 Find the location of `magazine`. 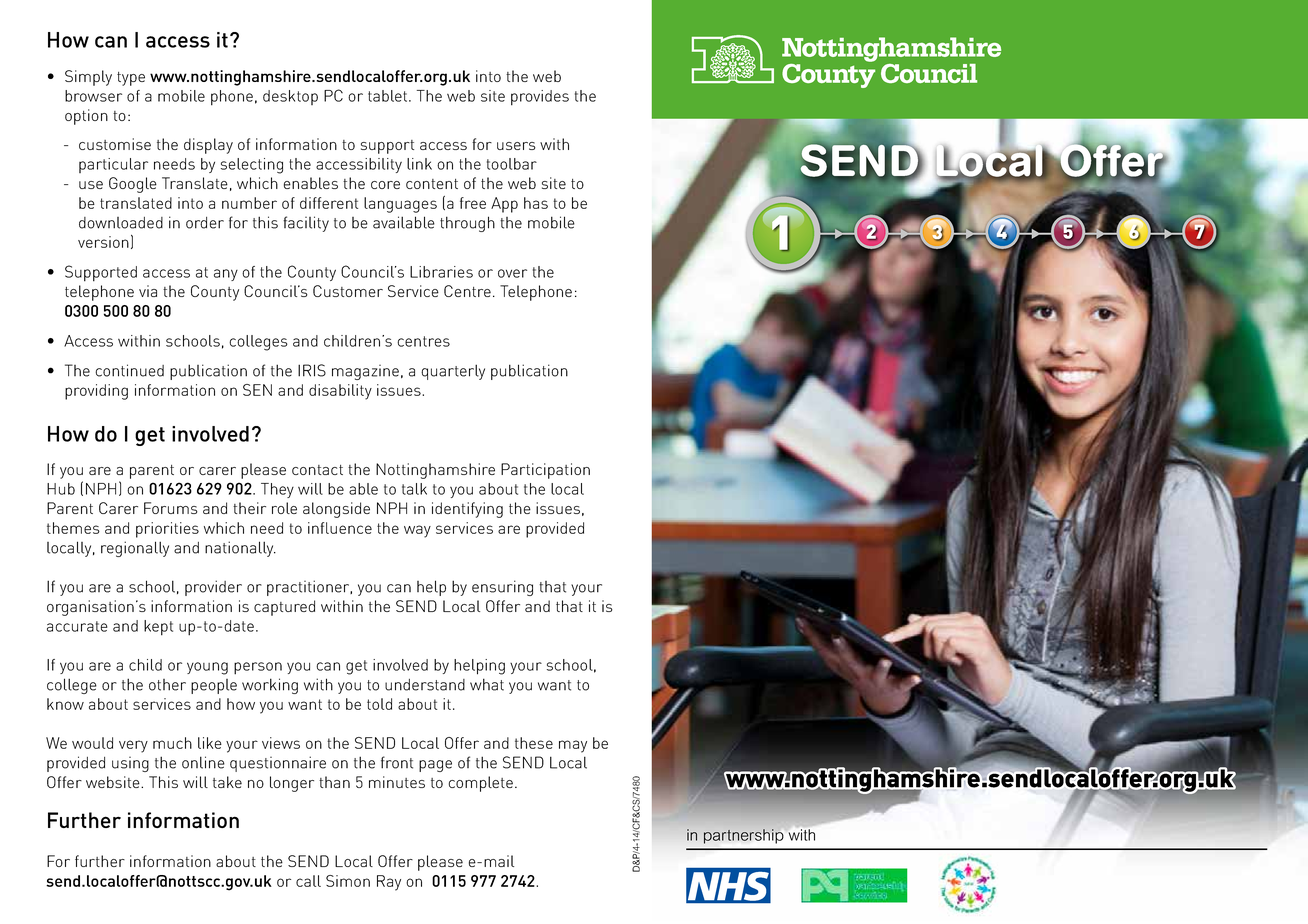

magazine is located at coordinates (365, 372).
